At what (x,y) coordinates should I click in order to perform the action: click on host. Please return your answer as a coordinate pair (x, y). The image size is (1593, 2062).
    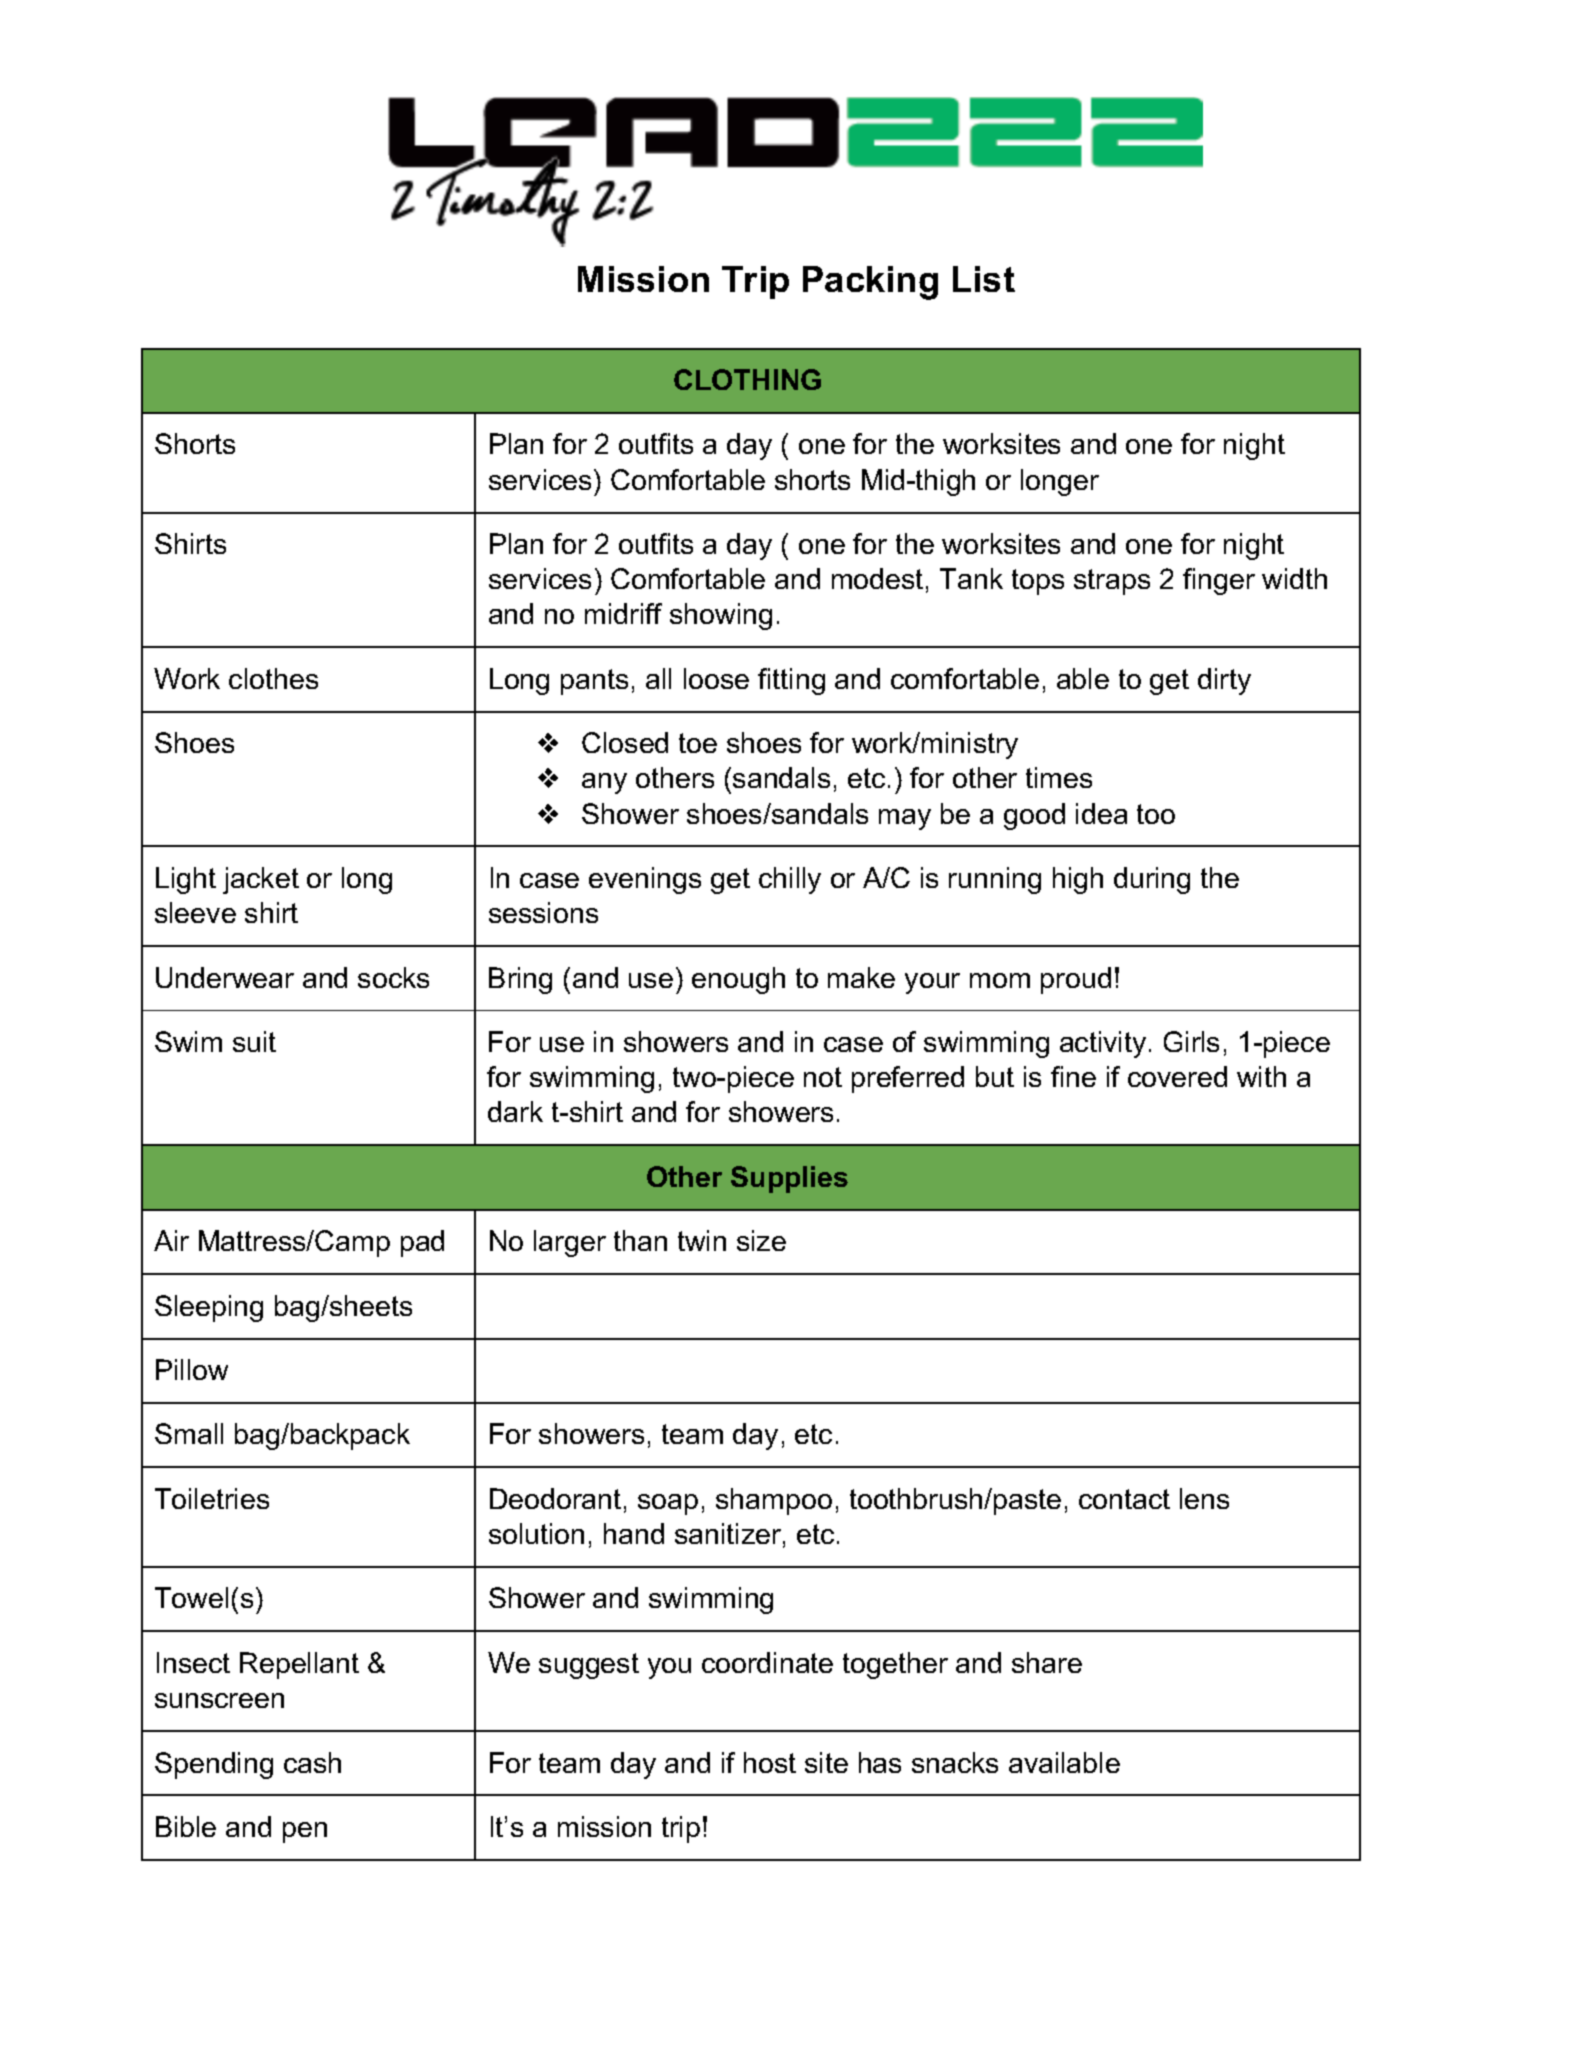
    Looking at the image, I should click on (770, 1762).
